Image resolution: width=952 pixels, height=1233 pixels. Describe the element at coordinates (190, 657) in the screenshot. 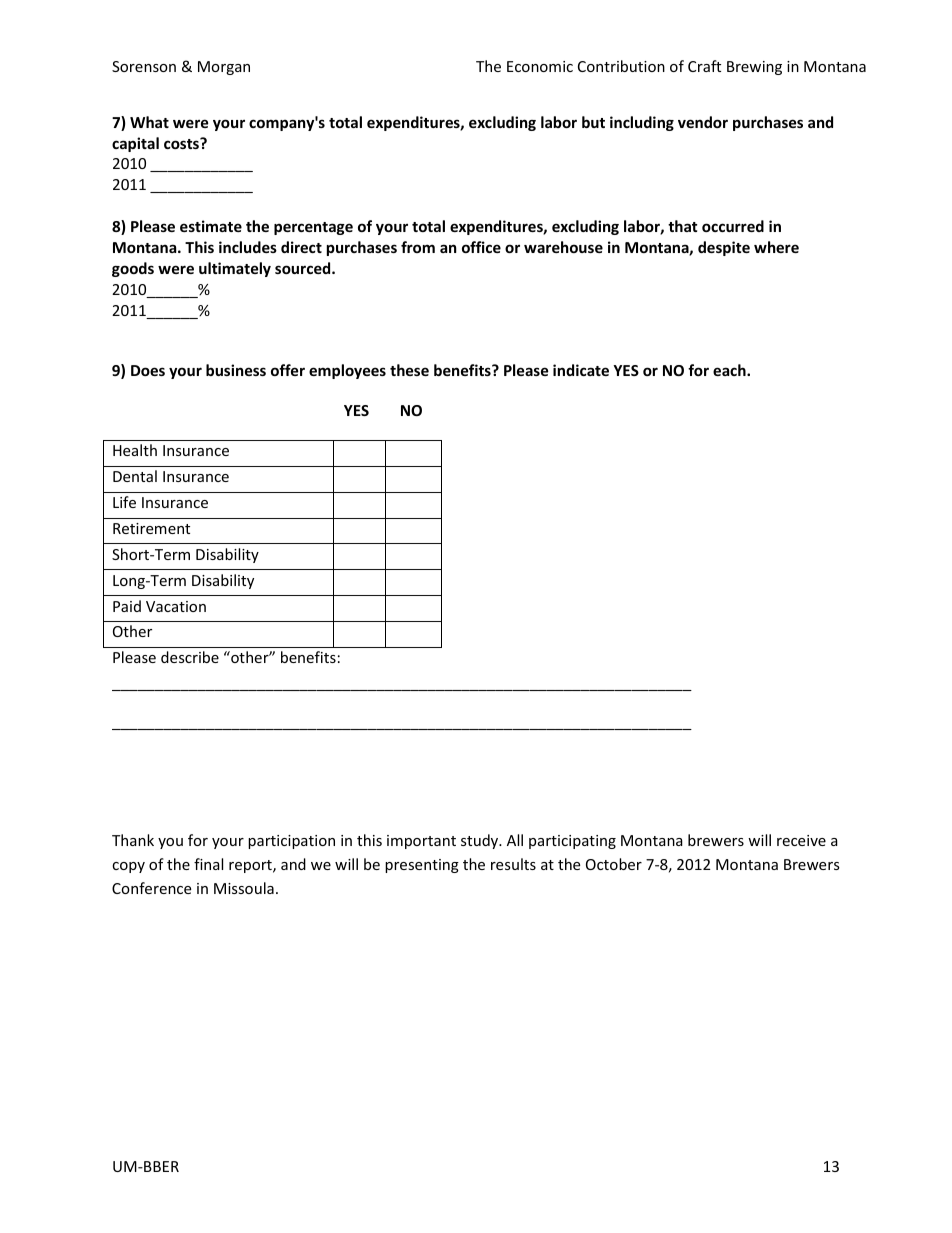

I see `describe` at that location.
